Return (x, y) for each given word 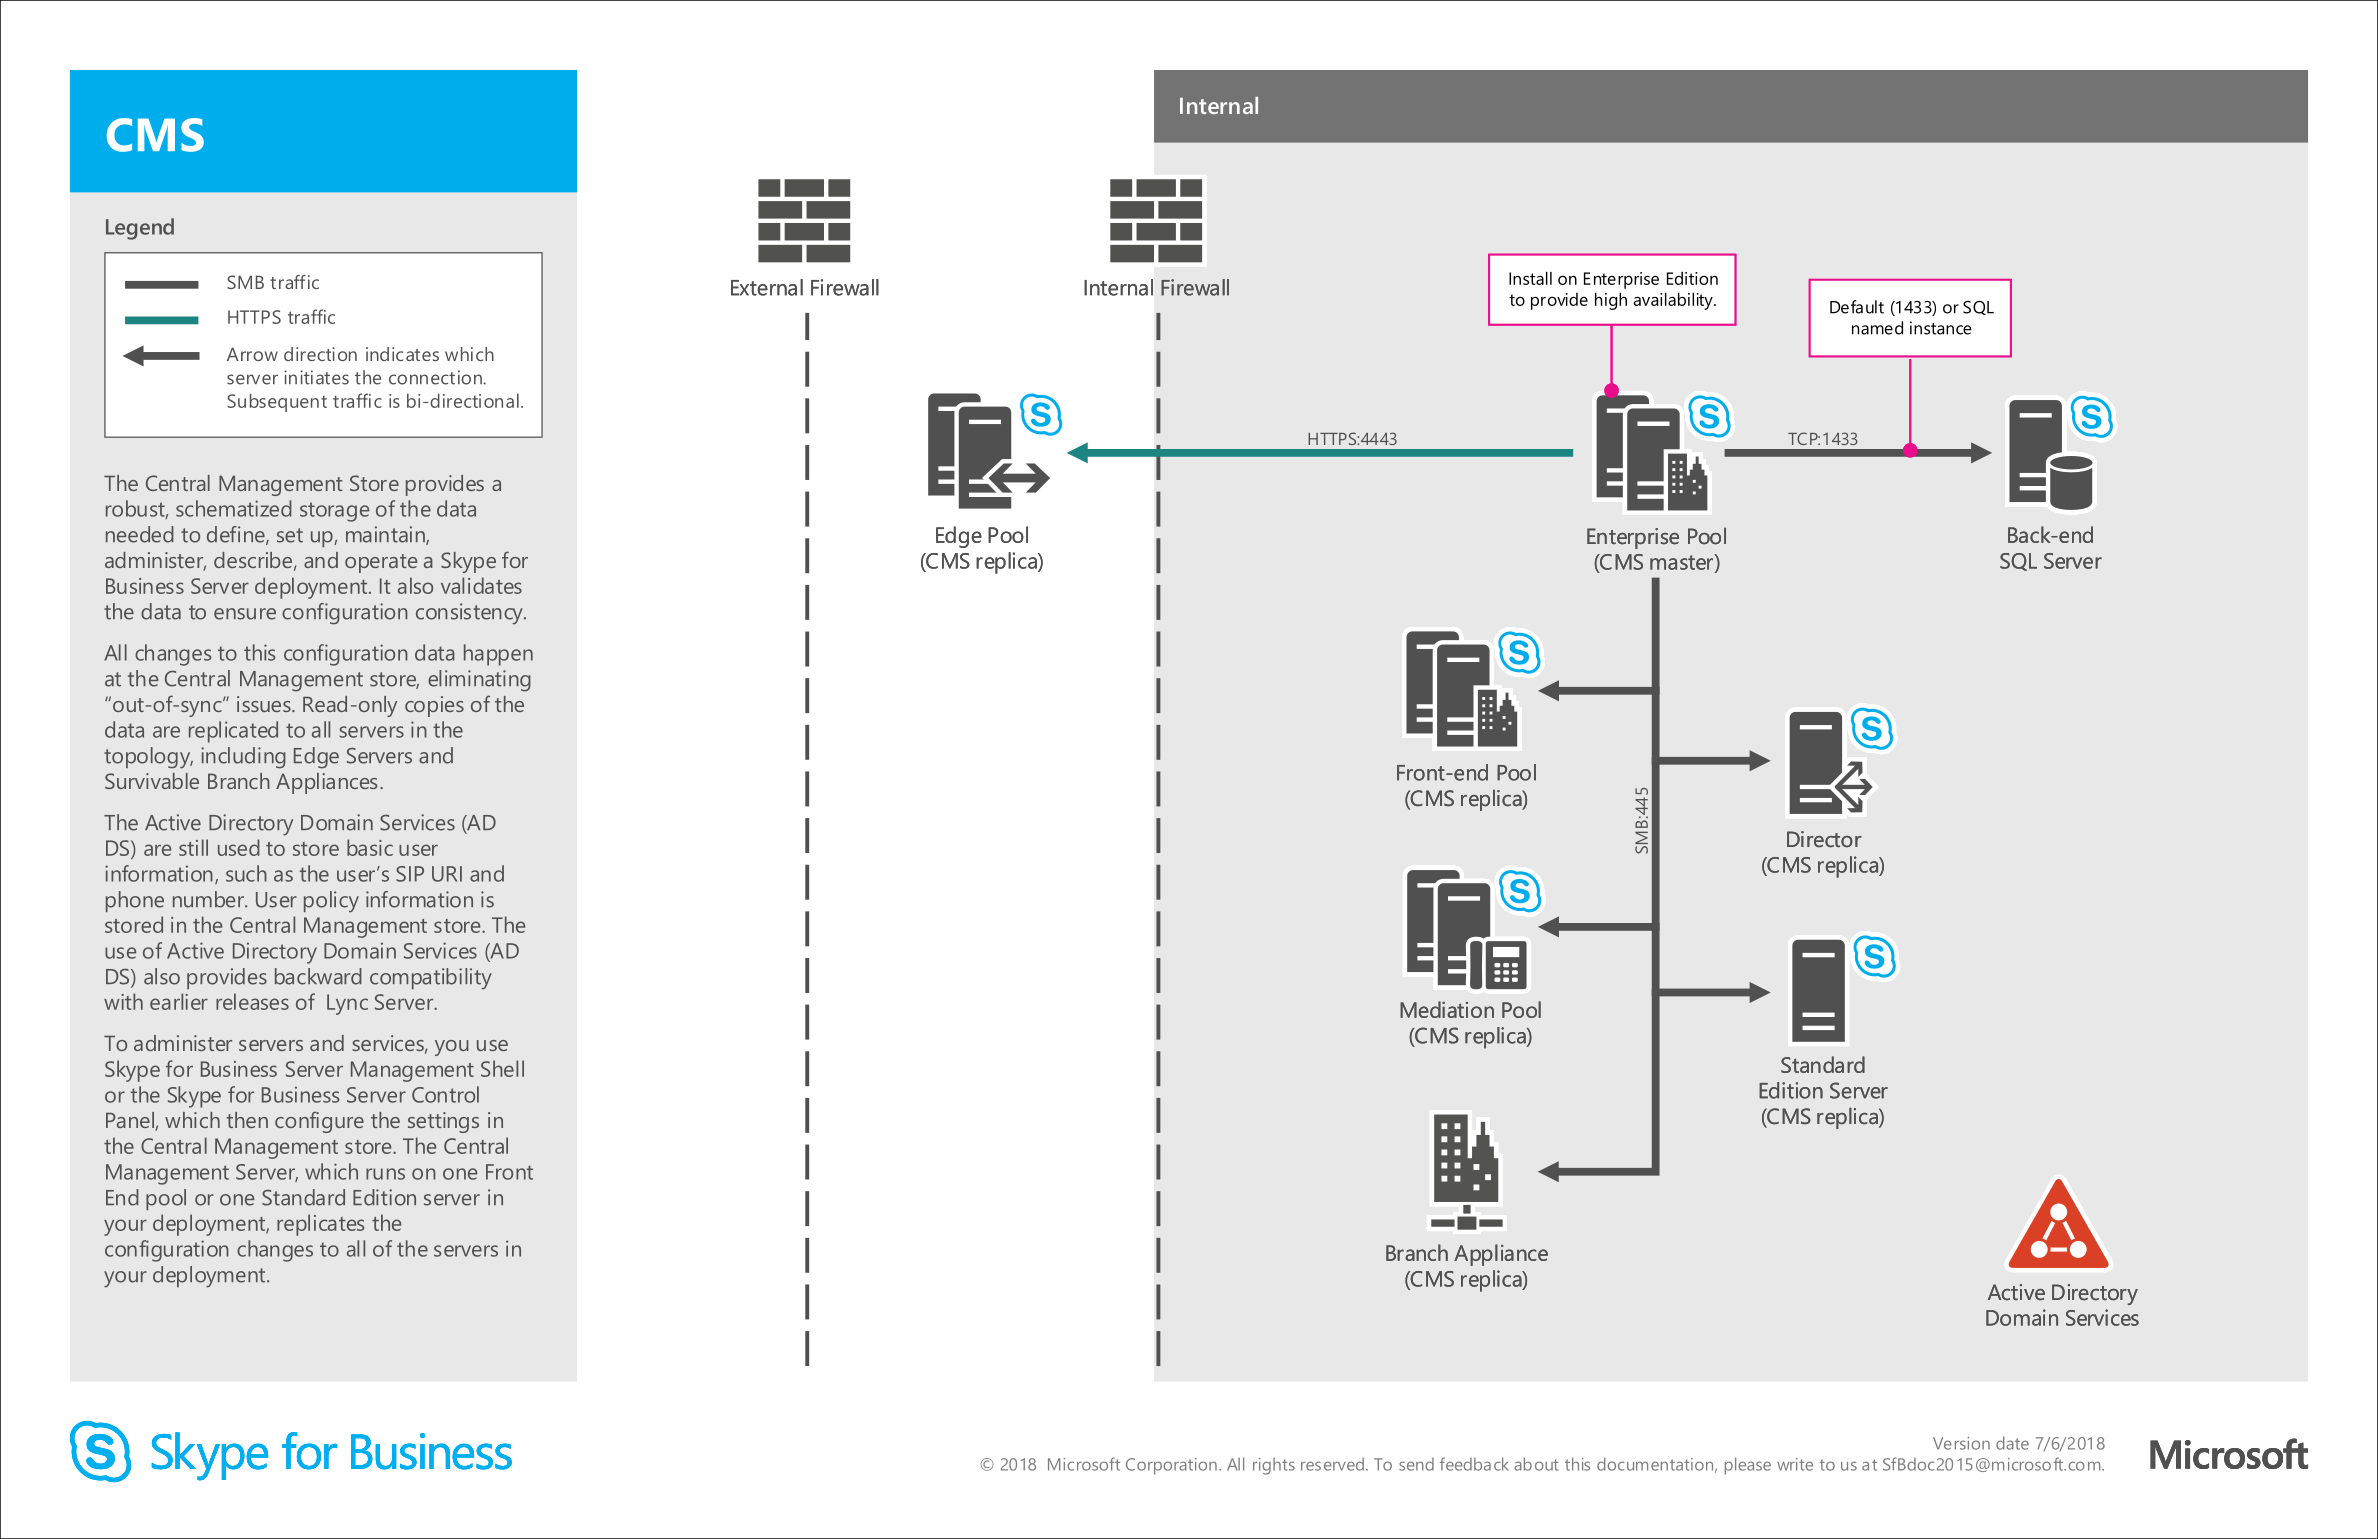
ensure (245, 614)
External (767, 287)
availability (1674, 301)
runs (385, 1174)
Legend (140, 229)
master (1682, 562)
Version (1961, 1443)
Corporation (1171, 1466)
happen (498, 655)
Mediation (1447, 1009)
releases (252, 1001)
